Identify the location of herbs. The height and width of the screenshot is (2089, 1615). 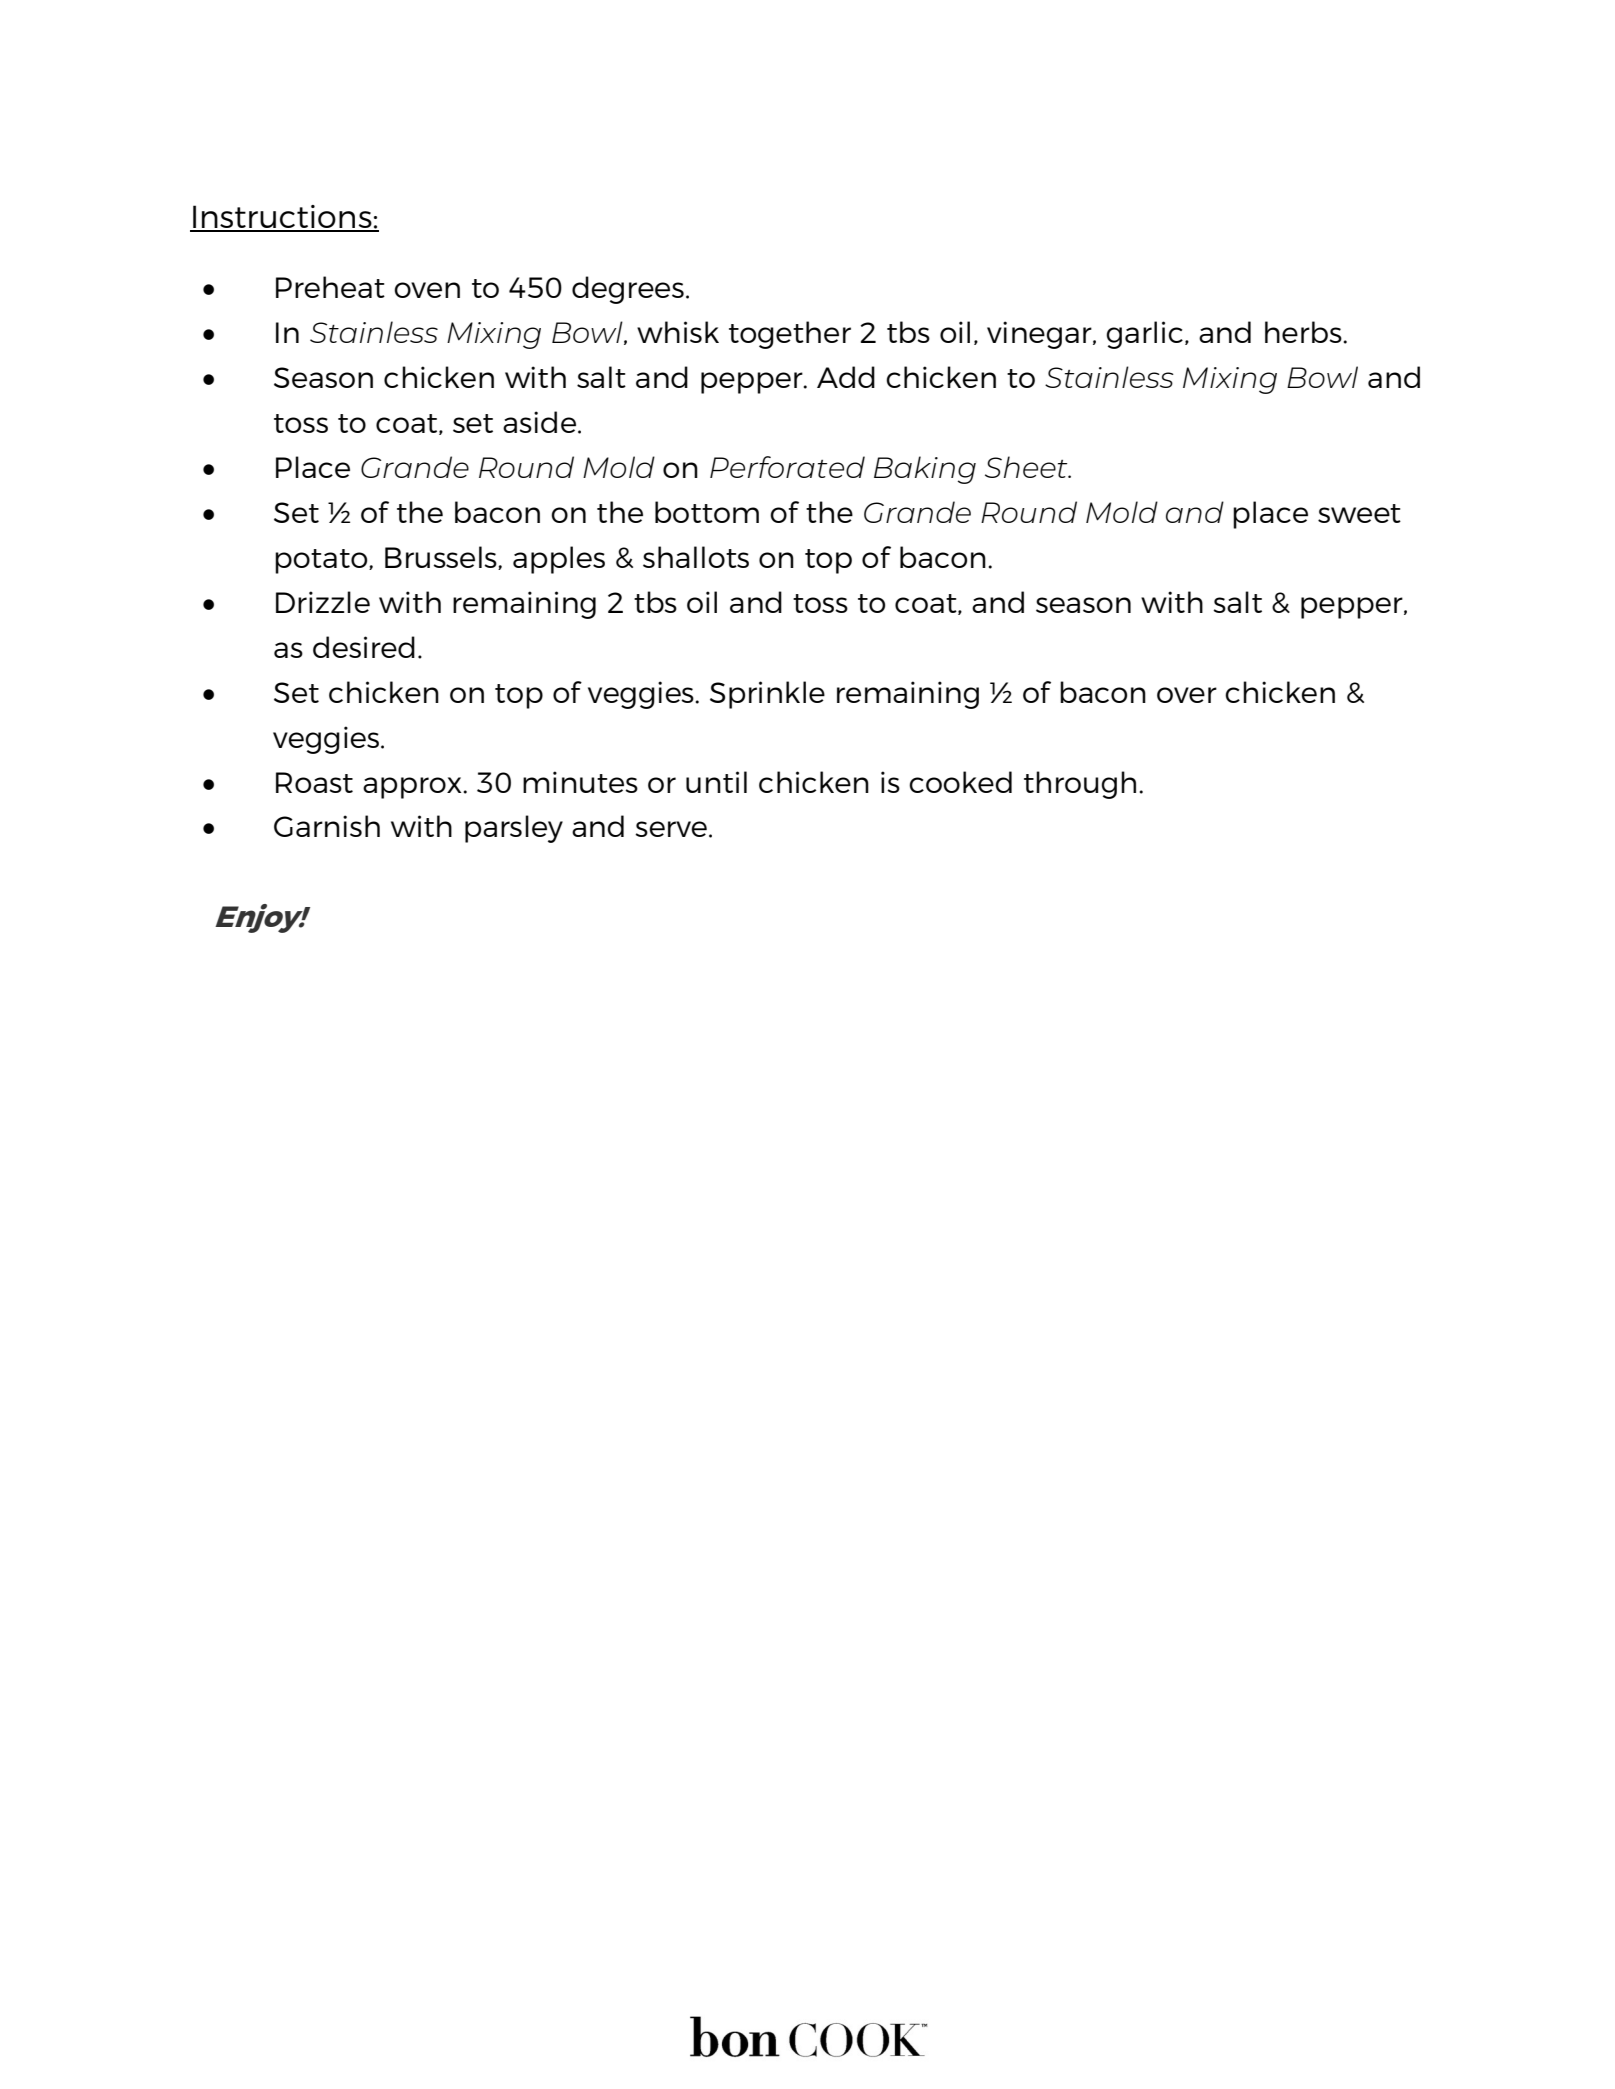
(1304, 332).
